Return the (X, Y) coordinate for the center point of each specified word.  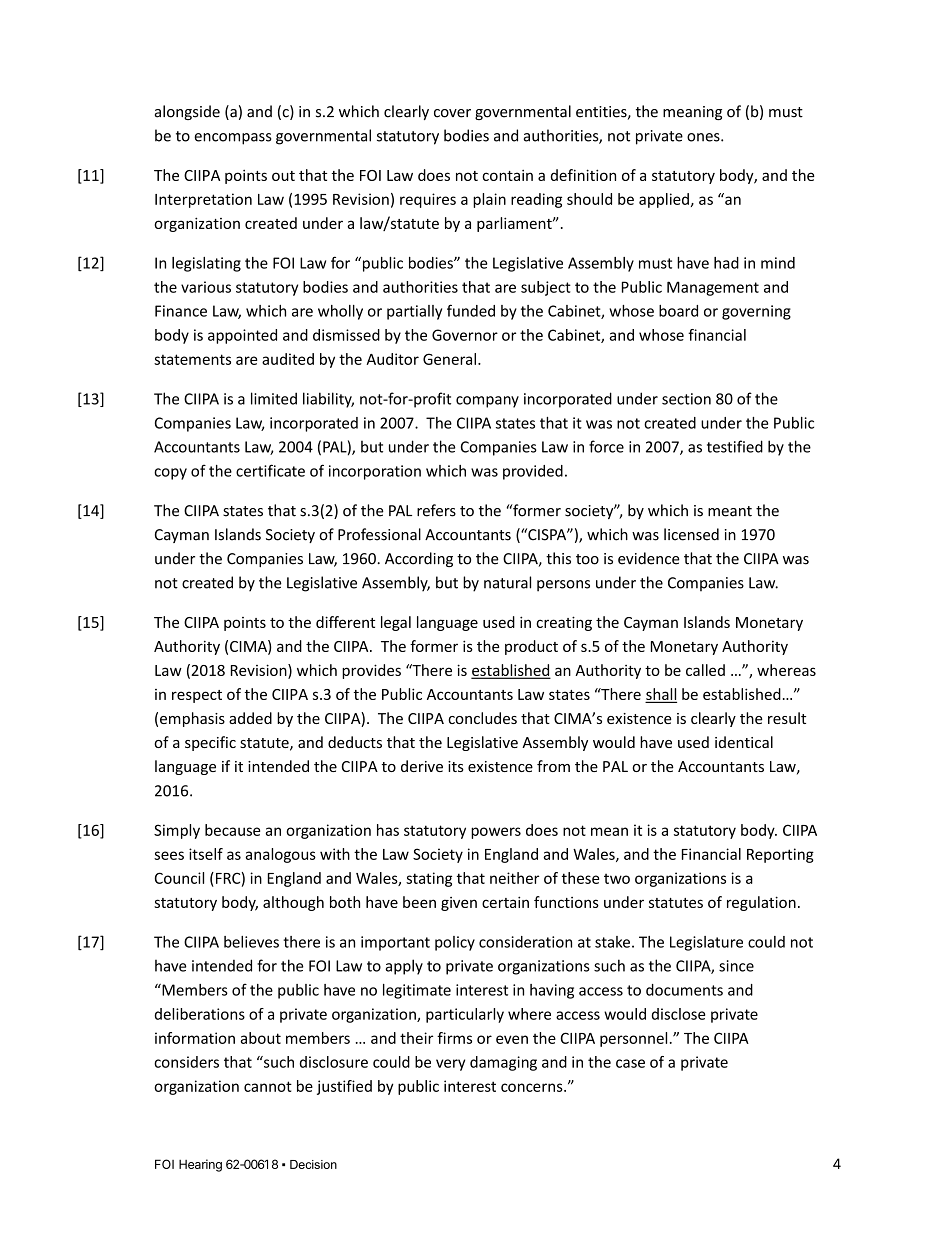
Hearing (200, 1165)
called (705, 670)
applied (664, 200)
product (531, 647)
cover (452, 113)
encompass (233, 139)
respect (197, 696)
